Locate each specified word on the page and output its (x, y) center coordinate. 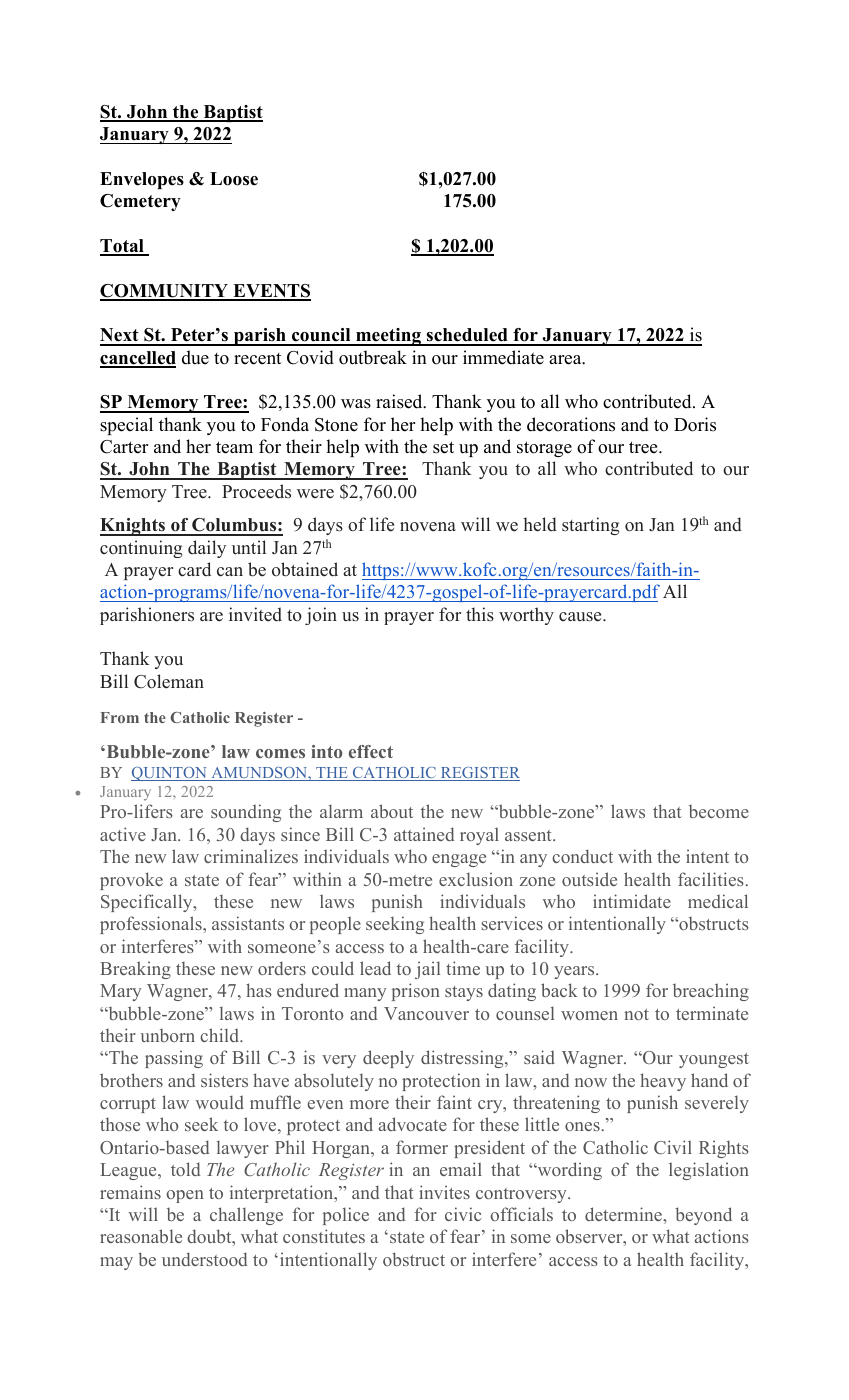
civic (463, 1214)
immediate (503, 357)
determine (624, 1214)
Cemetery (140, 202)
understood (204, 1259)
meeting (388, 337)
